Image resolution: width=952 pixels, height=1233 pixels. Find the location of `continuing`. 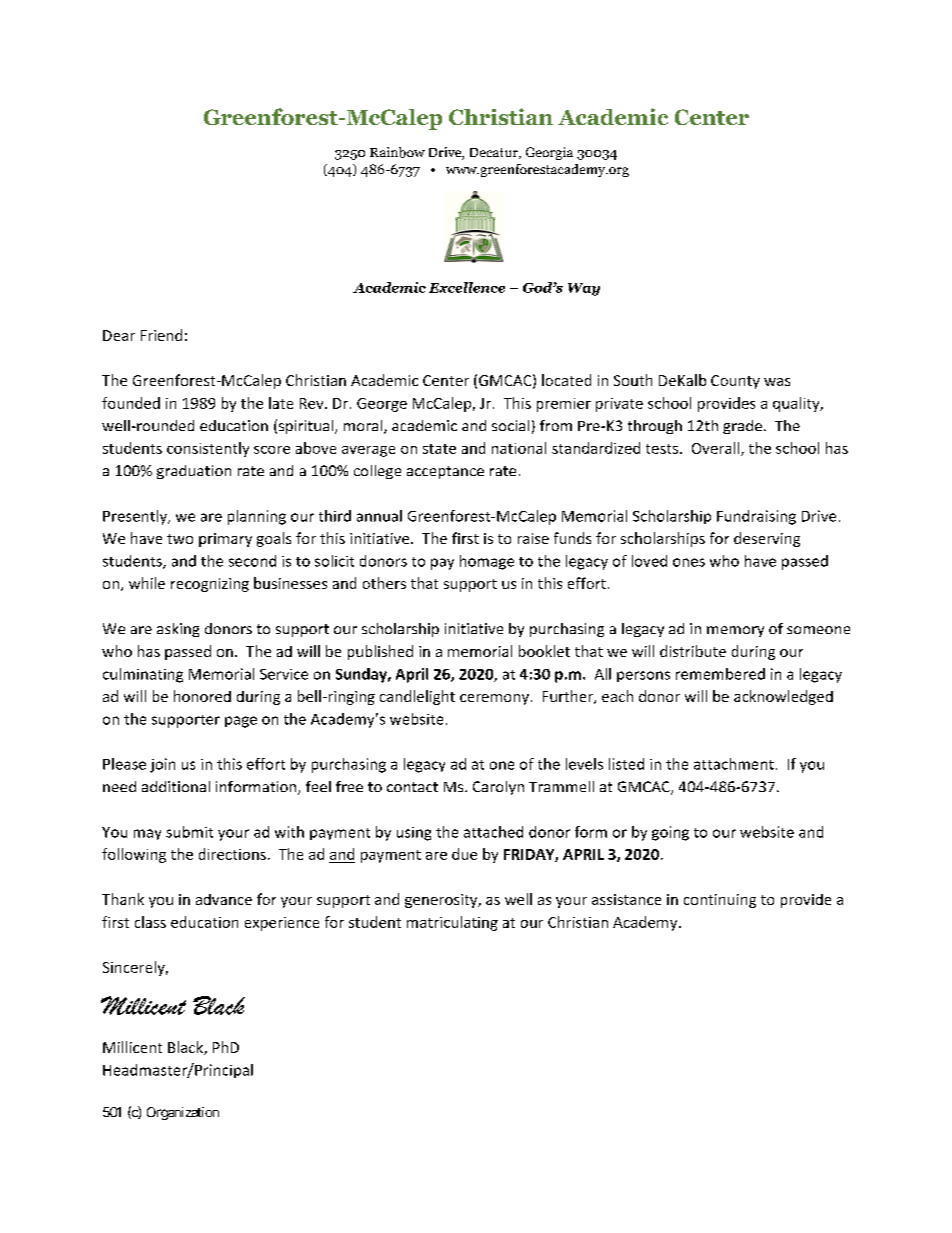

continuing is located at coordinates (720, 901).
